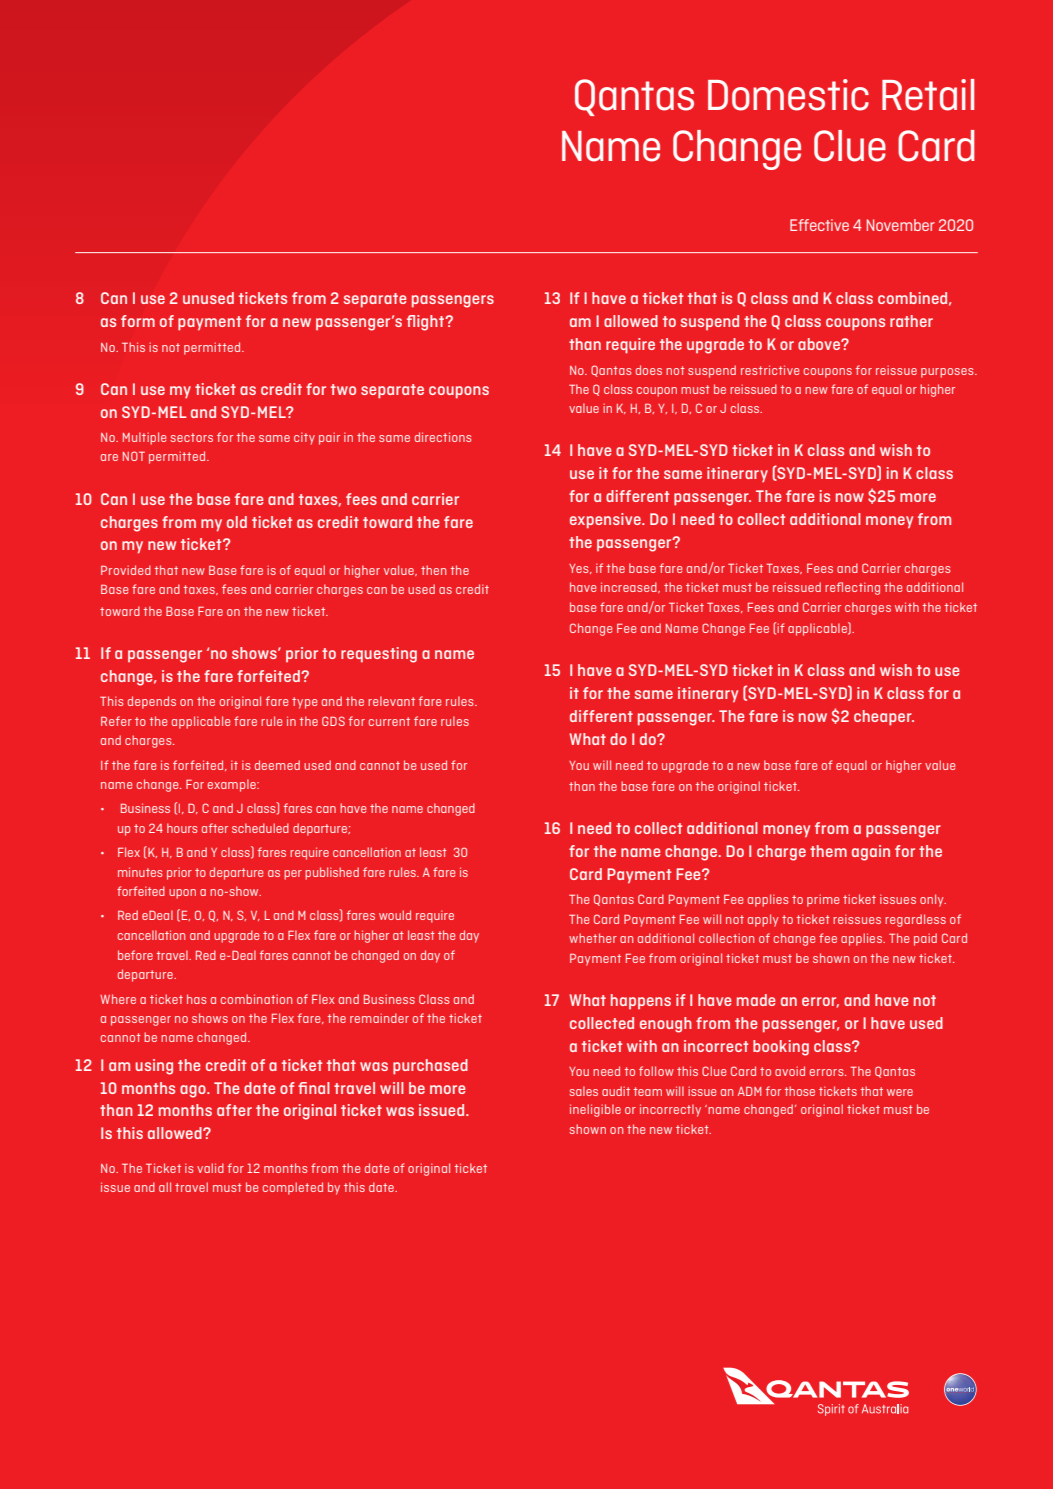 This screenshot has width=1053, height=1489. What do you see at coordinates (138, 321) in the screenshot?
I see `form` at bounding box center [138, 321].
